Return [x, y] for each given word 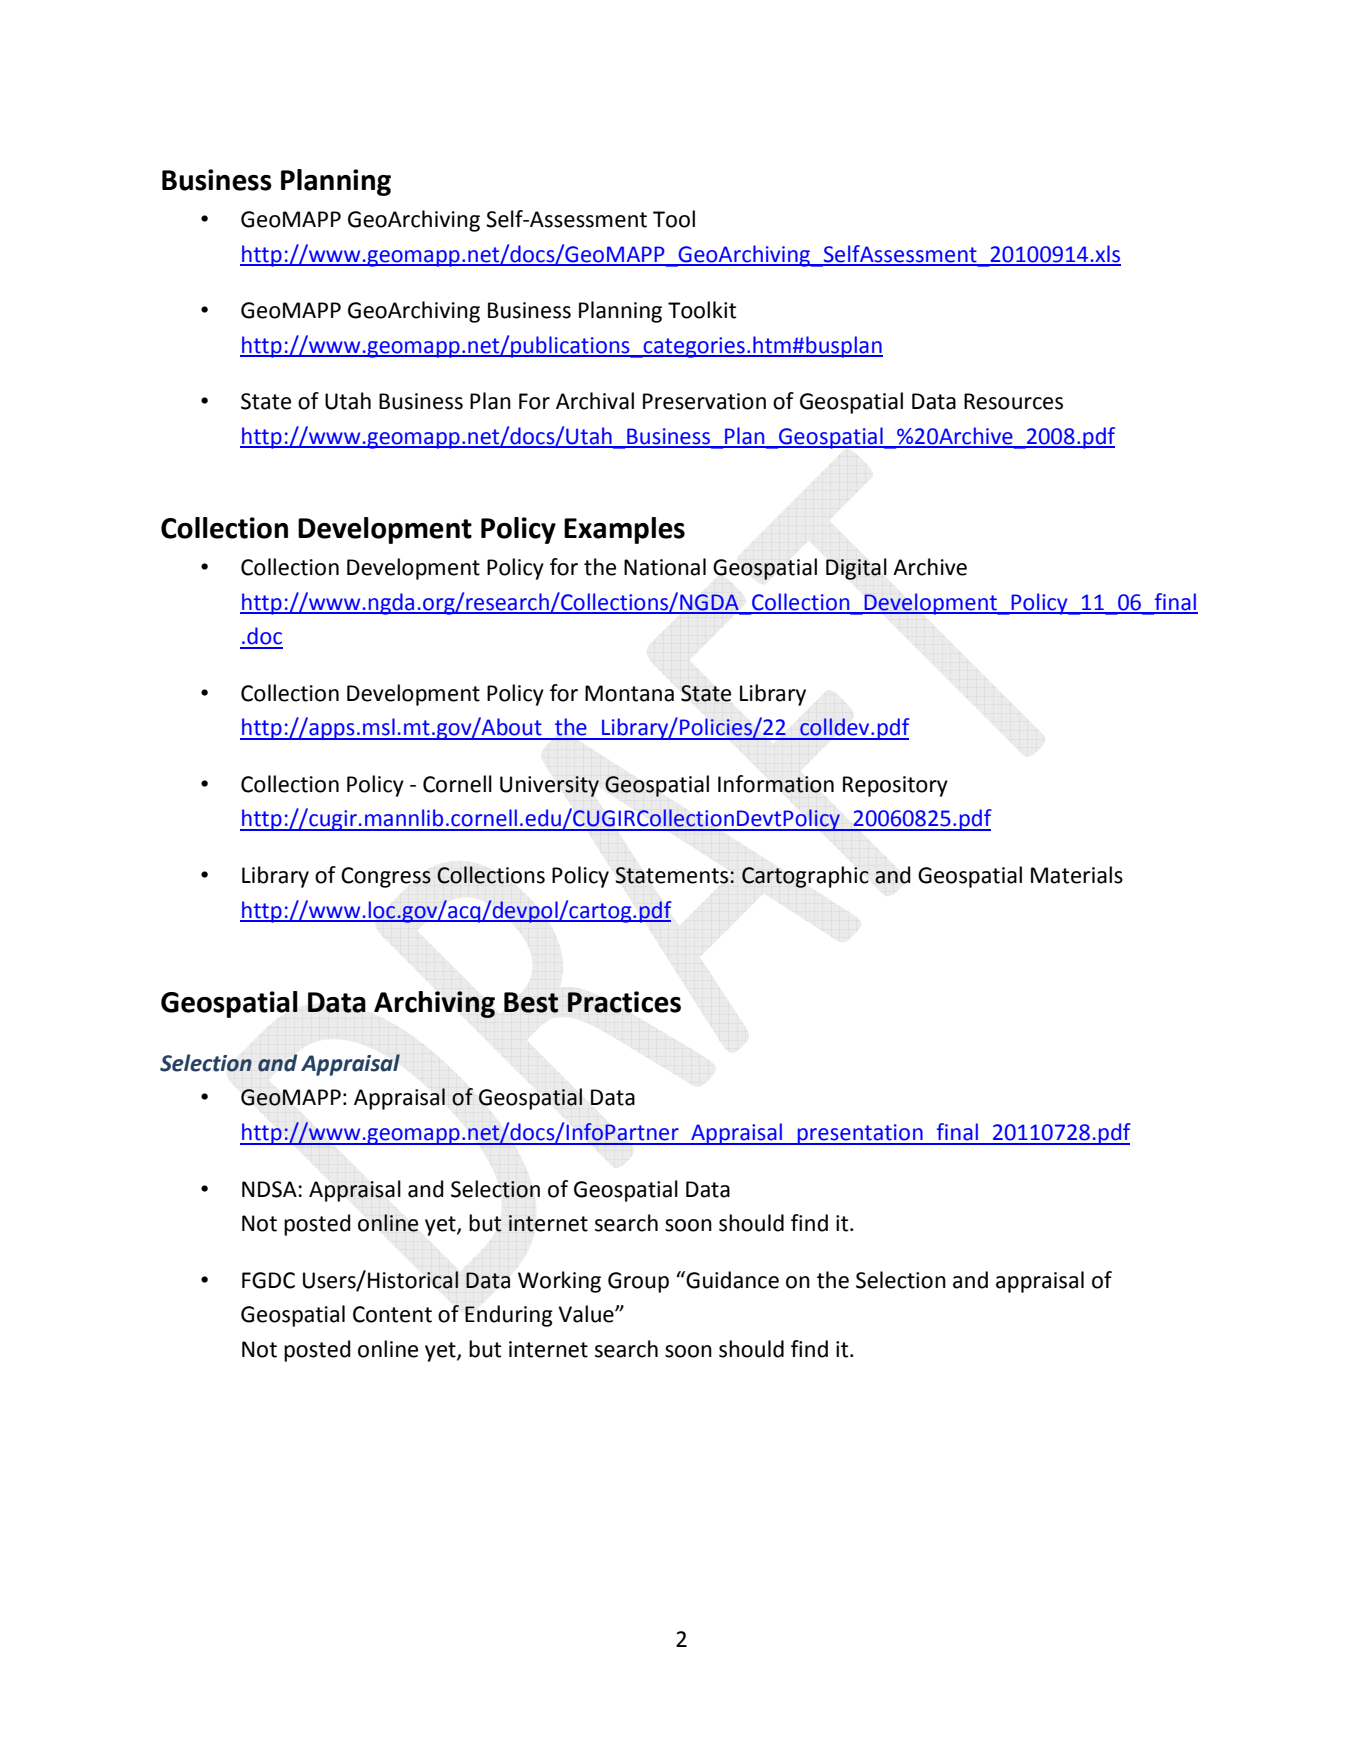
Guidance [732, 1280]
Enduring [509, 1316]
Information [776, 784]
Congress [386, 877]
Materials [1077, 875]
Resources [1013, 401]
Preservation [704, 401]
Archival [595, 401]
